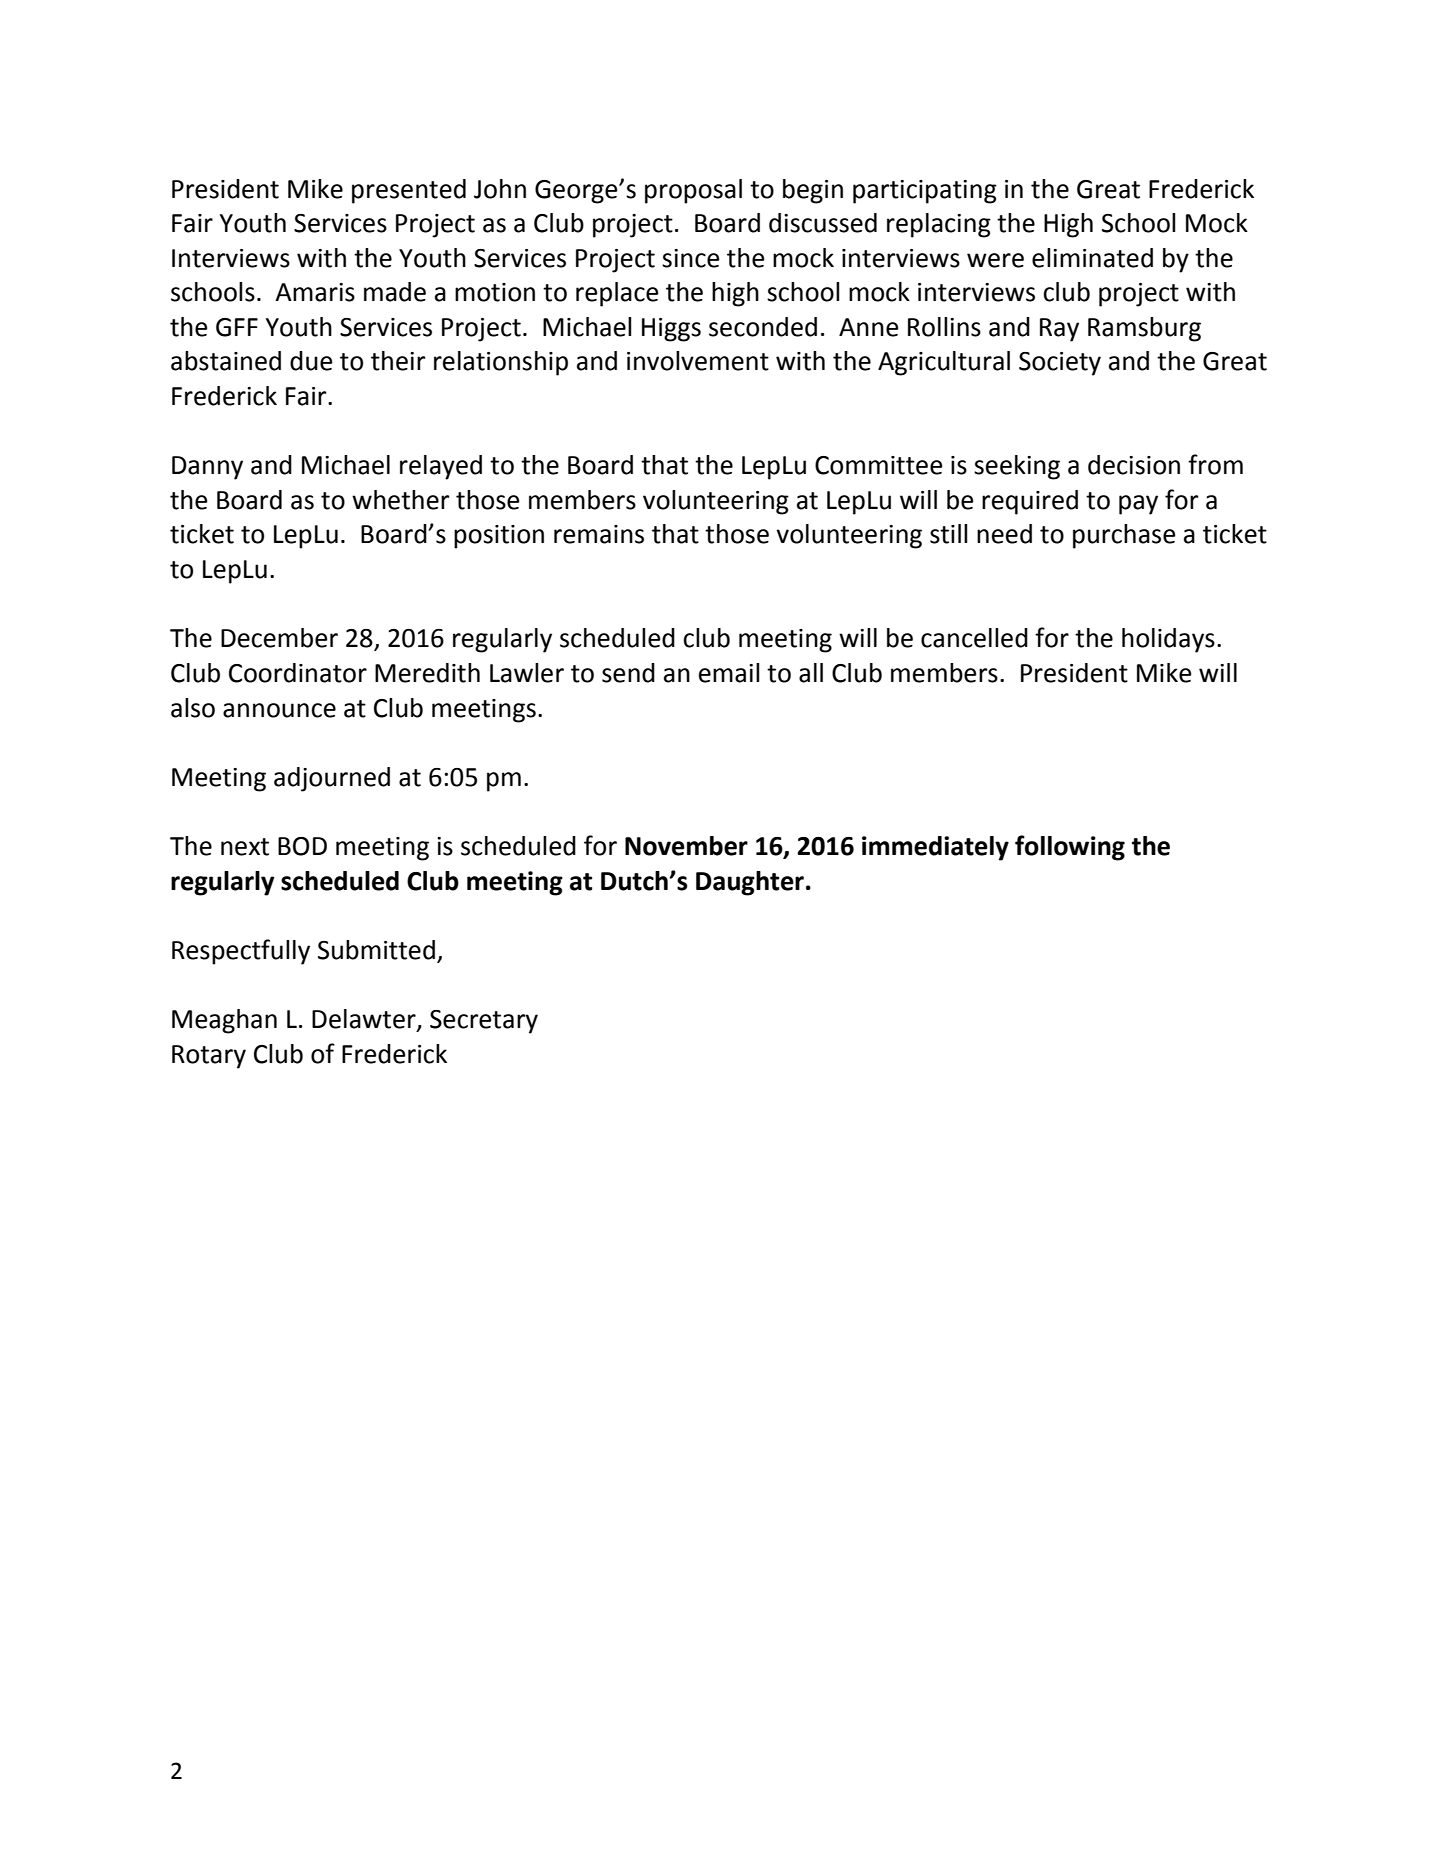 This page has height=1871, width=1446. I want to click on Secretary, so click(484, 1022).
